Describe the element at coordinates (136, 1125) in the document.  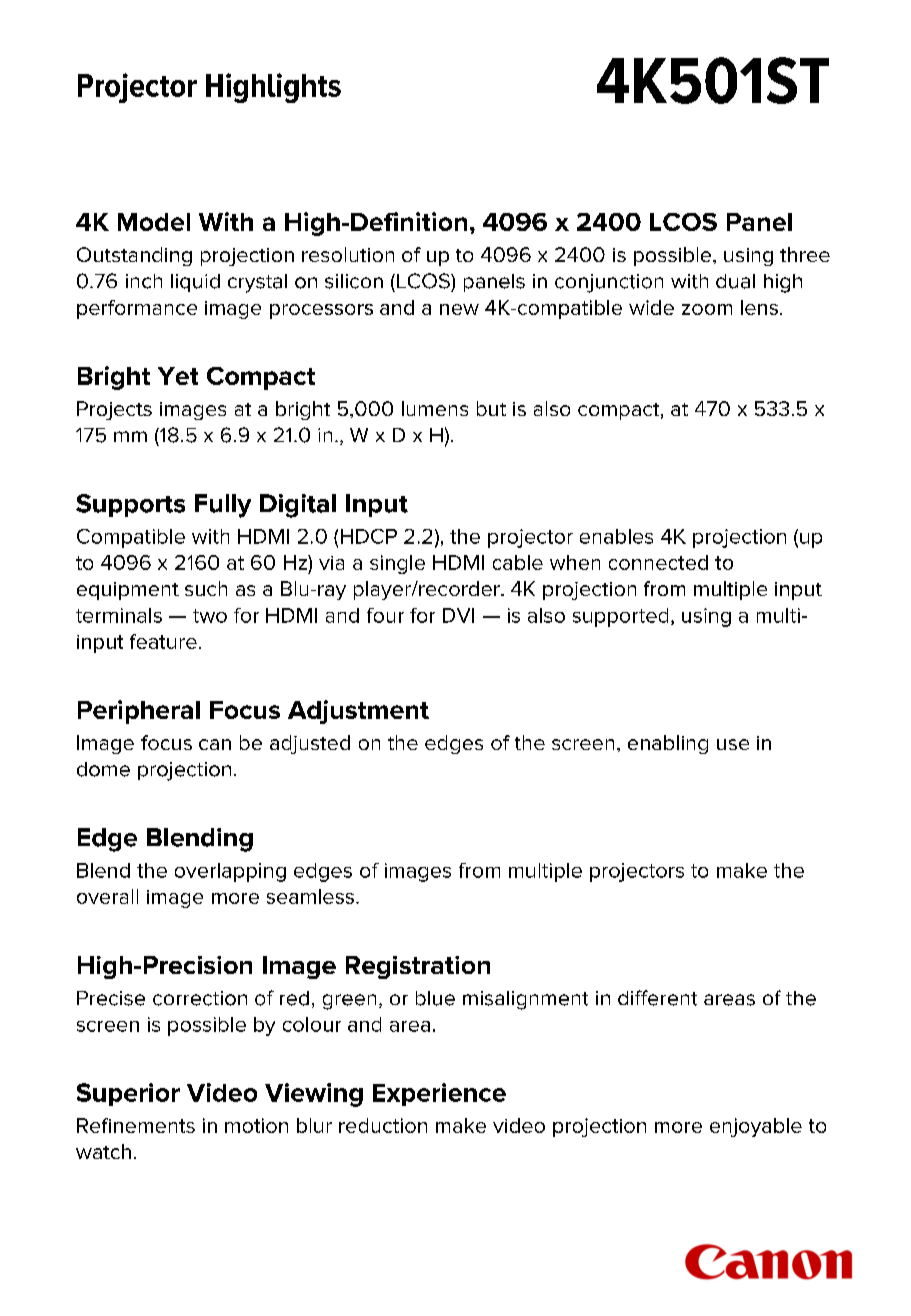
I see `Refinements` at that location.
